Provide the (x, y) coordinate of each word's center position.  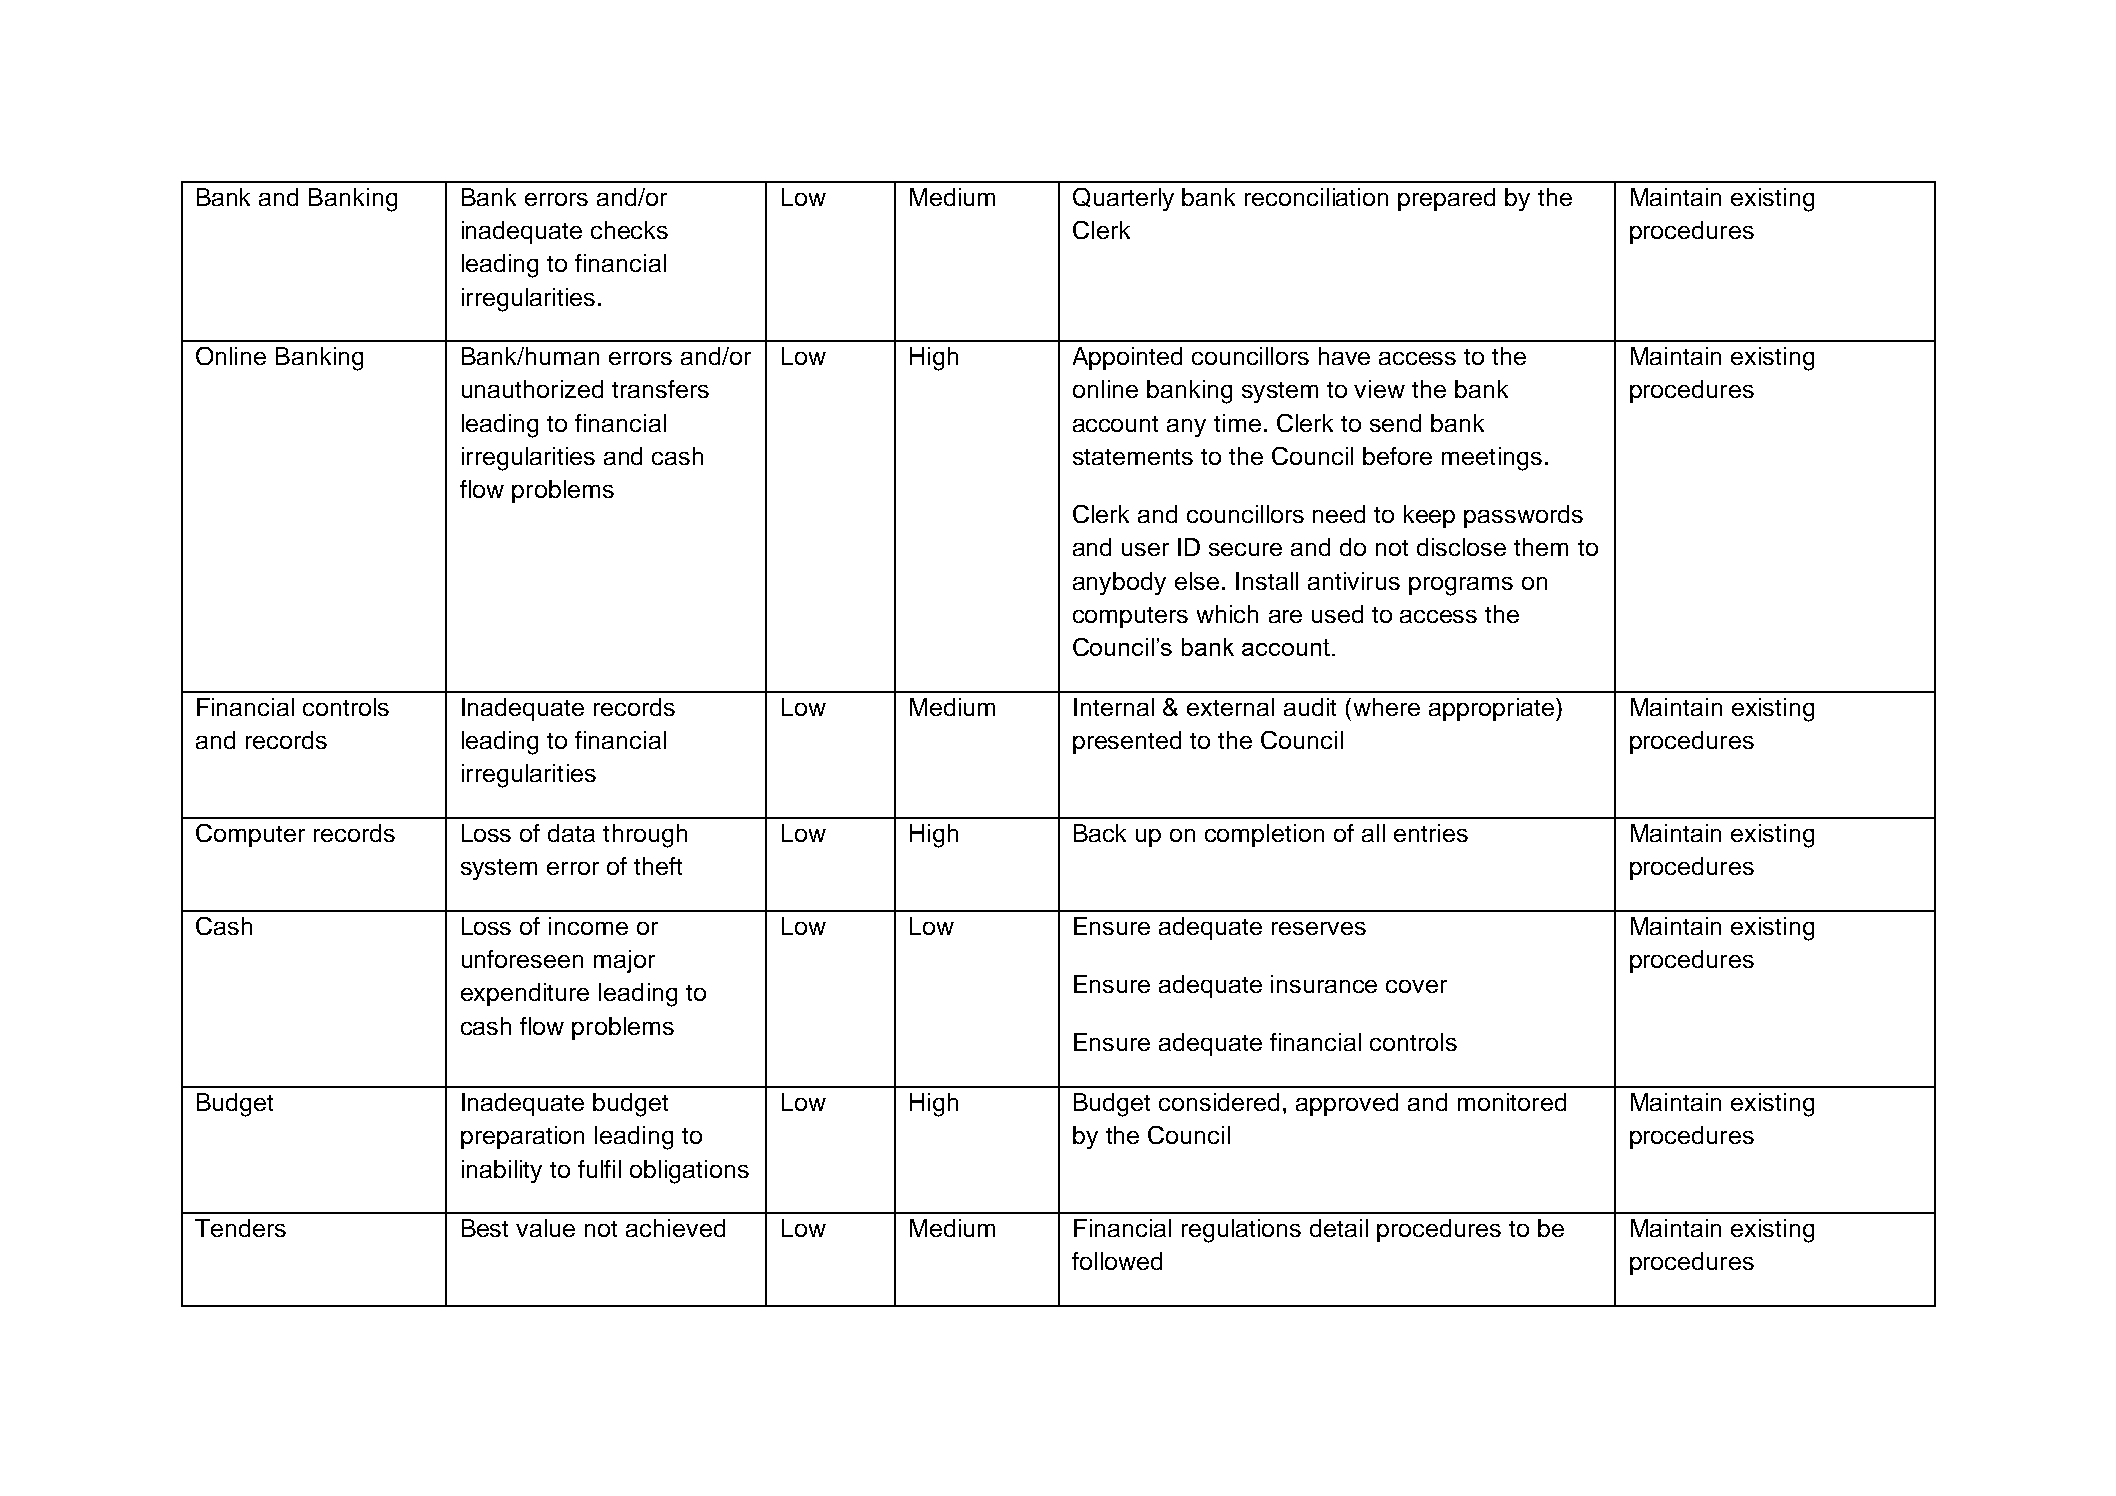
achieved (675, 1228)
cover (1416, 986)
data (571, 833)
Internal (1114, 707)
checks (629, 230)
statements (1133, 457)
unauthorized (532, 389)
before (1397, 456)
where (1387, 707)
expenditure (525, 994)
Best (485, 1228)
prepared (1446, 199)
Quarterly (1123, 199)
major (624, 961)
